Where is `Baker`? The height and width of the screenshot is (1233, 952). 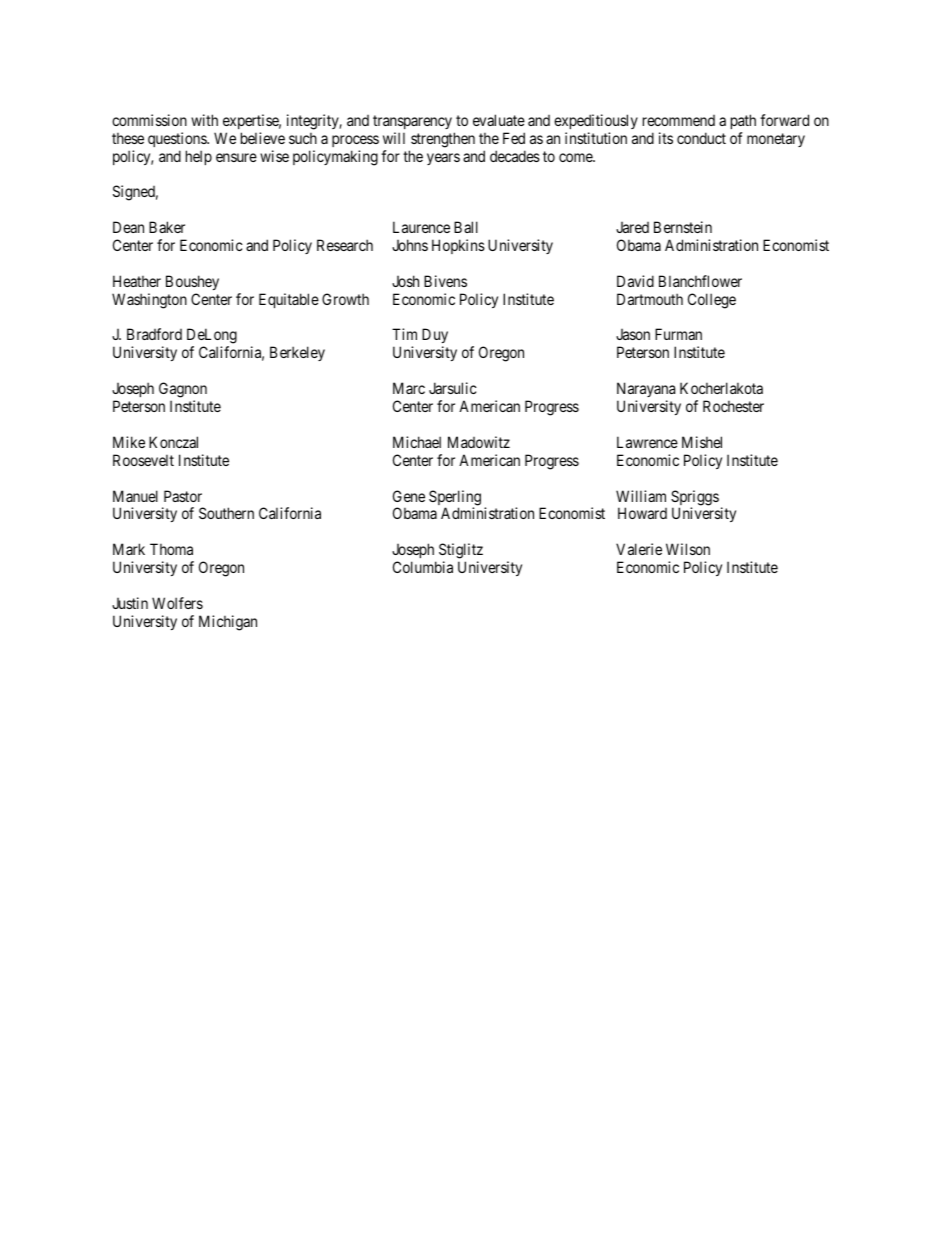 Baker is located at coordinates (167, 227).
